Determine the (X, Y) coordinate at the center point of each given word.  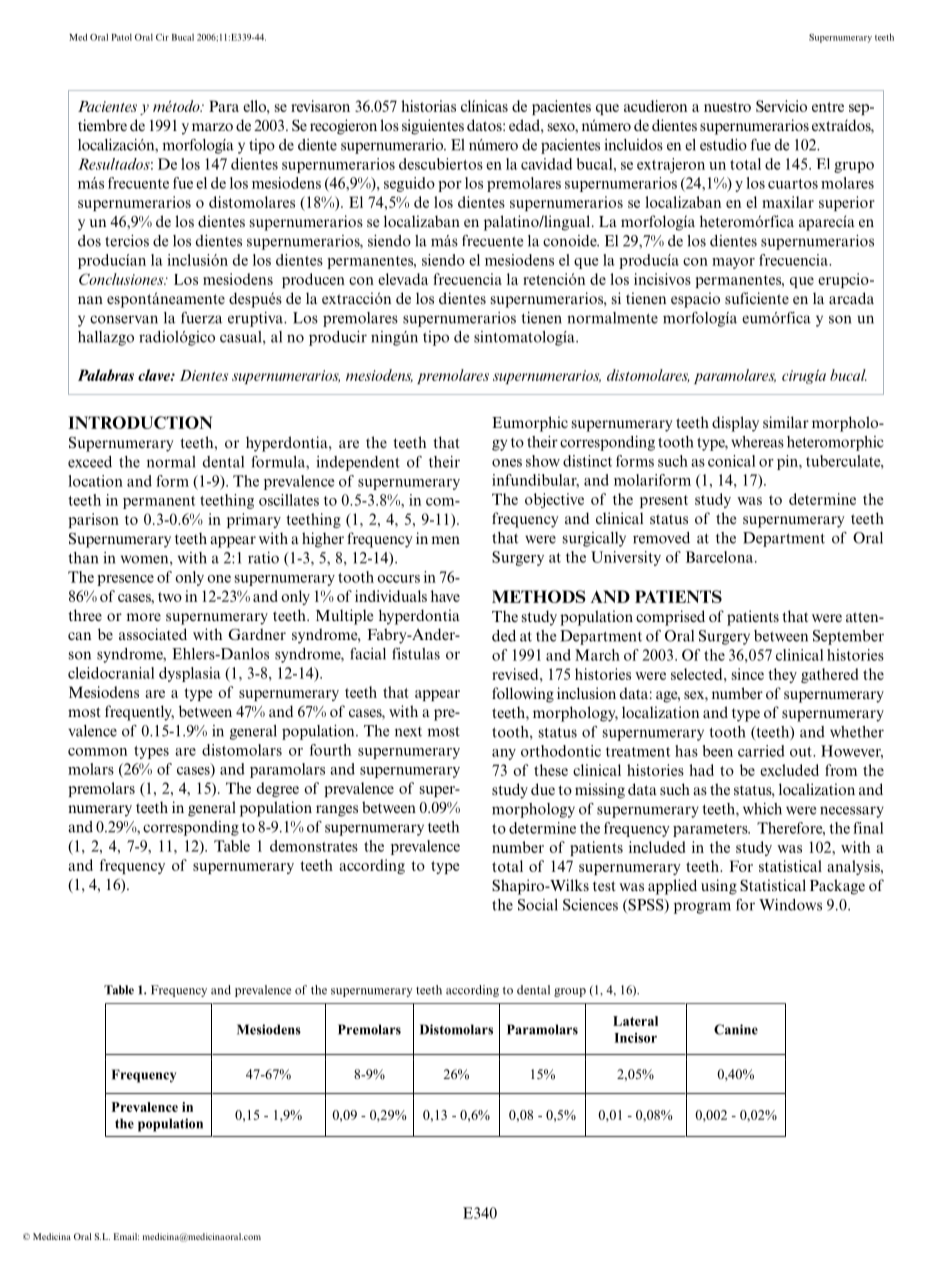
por (450, 186)
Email (126, 1236)
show (543, 461)
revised (516, 674)
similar (786, 422)
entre (828, 107)
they (782, 675)
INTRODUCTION (140, 422)
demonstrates (314, 846)
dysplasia (190, 674)
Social (538, 905)
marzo (212, 127)
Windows (790, 905)
